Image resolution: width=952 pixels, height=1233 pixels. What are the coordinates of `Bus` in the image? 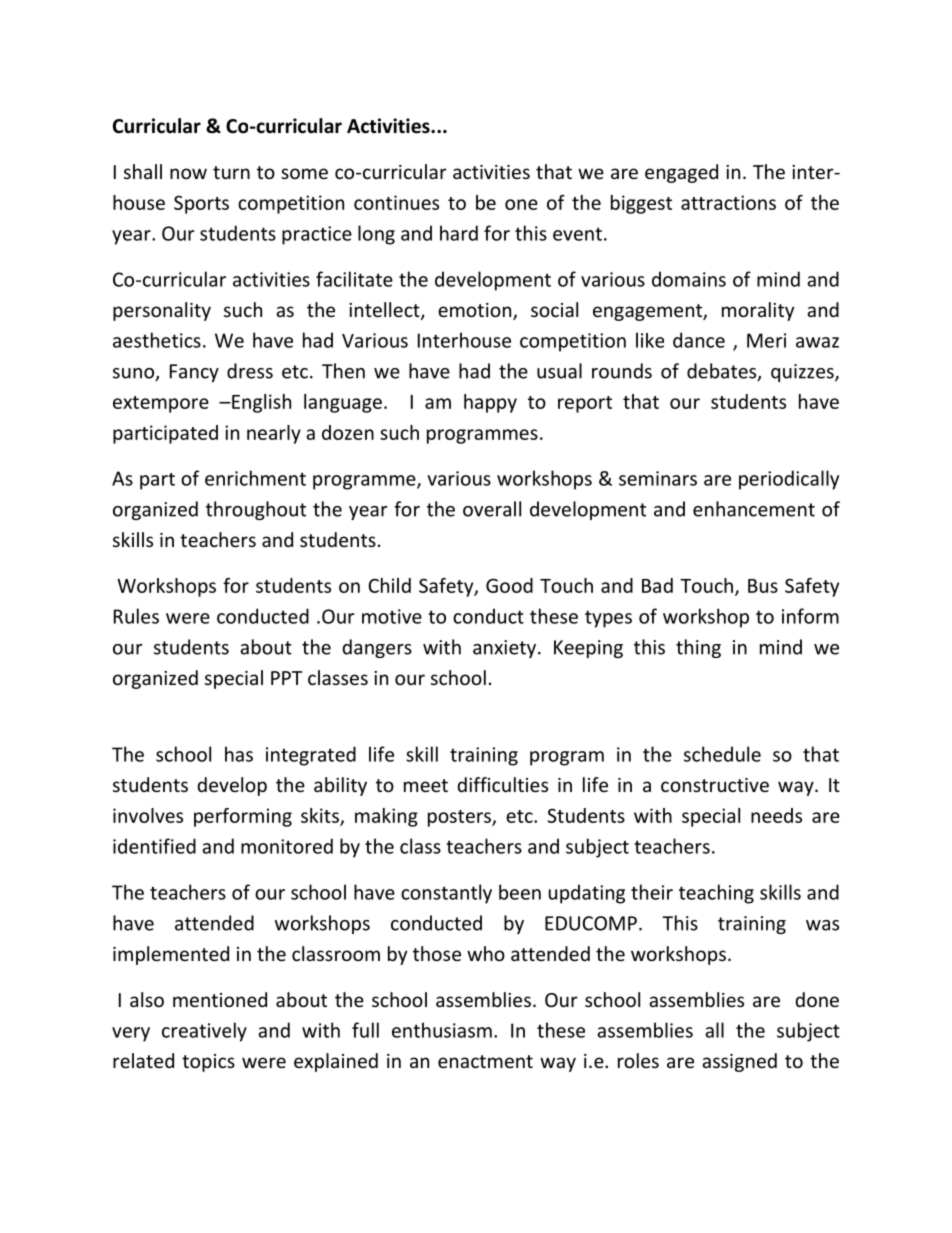 It's located at (763, 586).
